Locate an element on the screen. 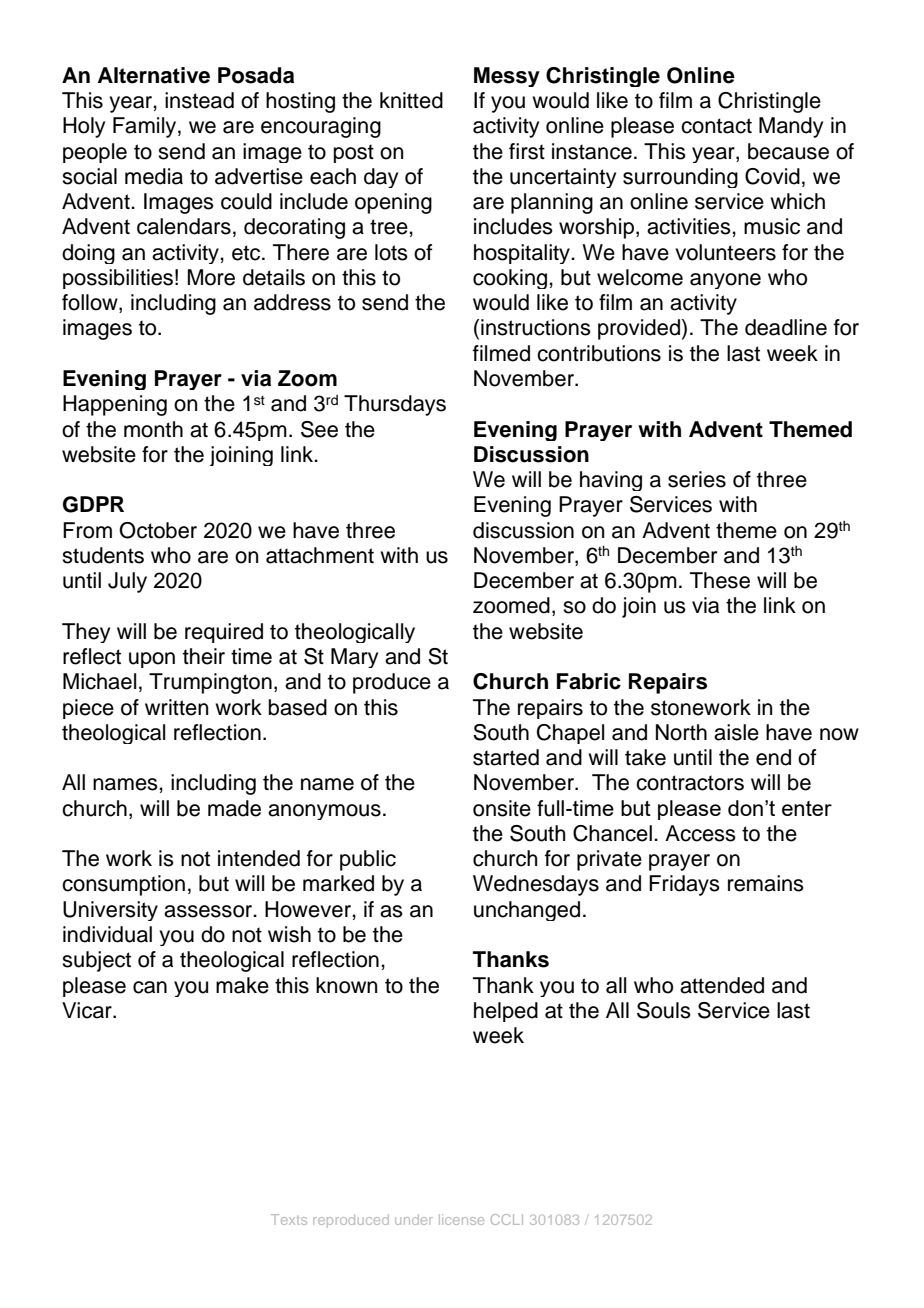  Happening is located at coordinates (115, 405).
